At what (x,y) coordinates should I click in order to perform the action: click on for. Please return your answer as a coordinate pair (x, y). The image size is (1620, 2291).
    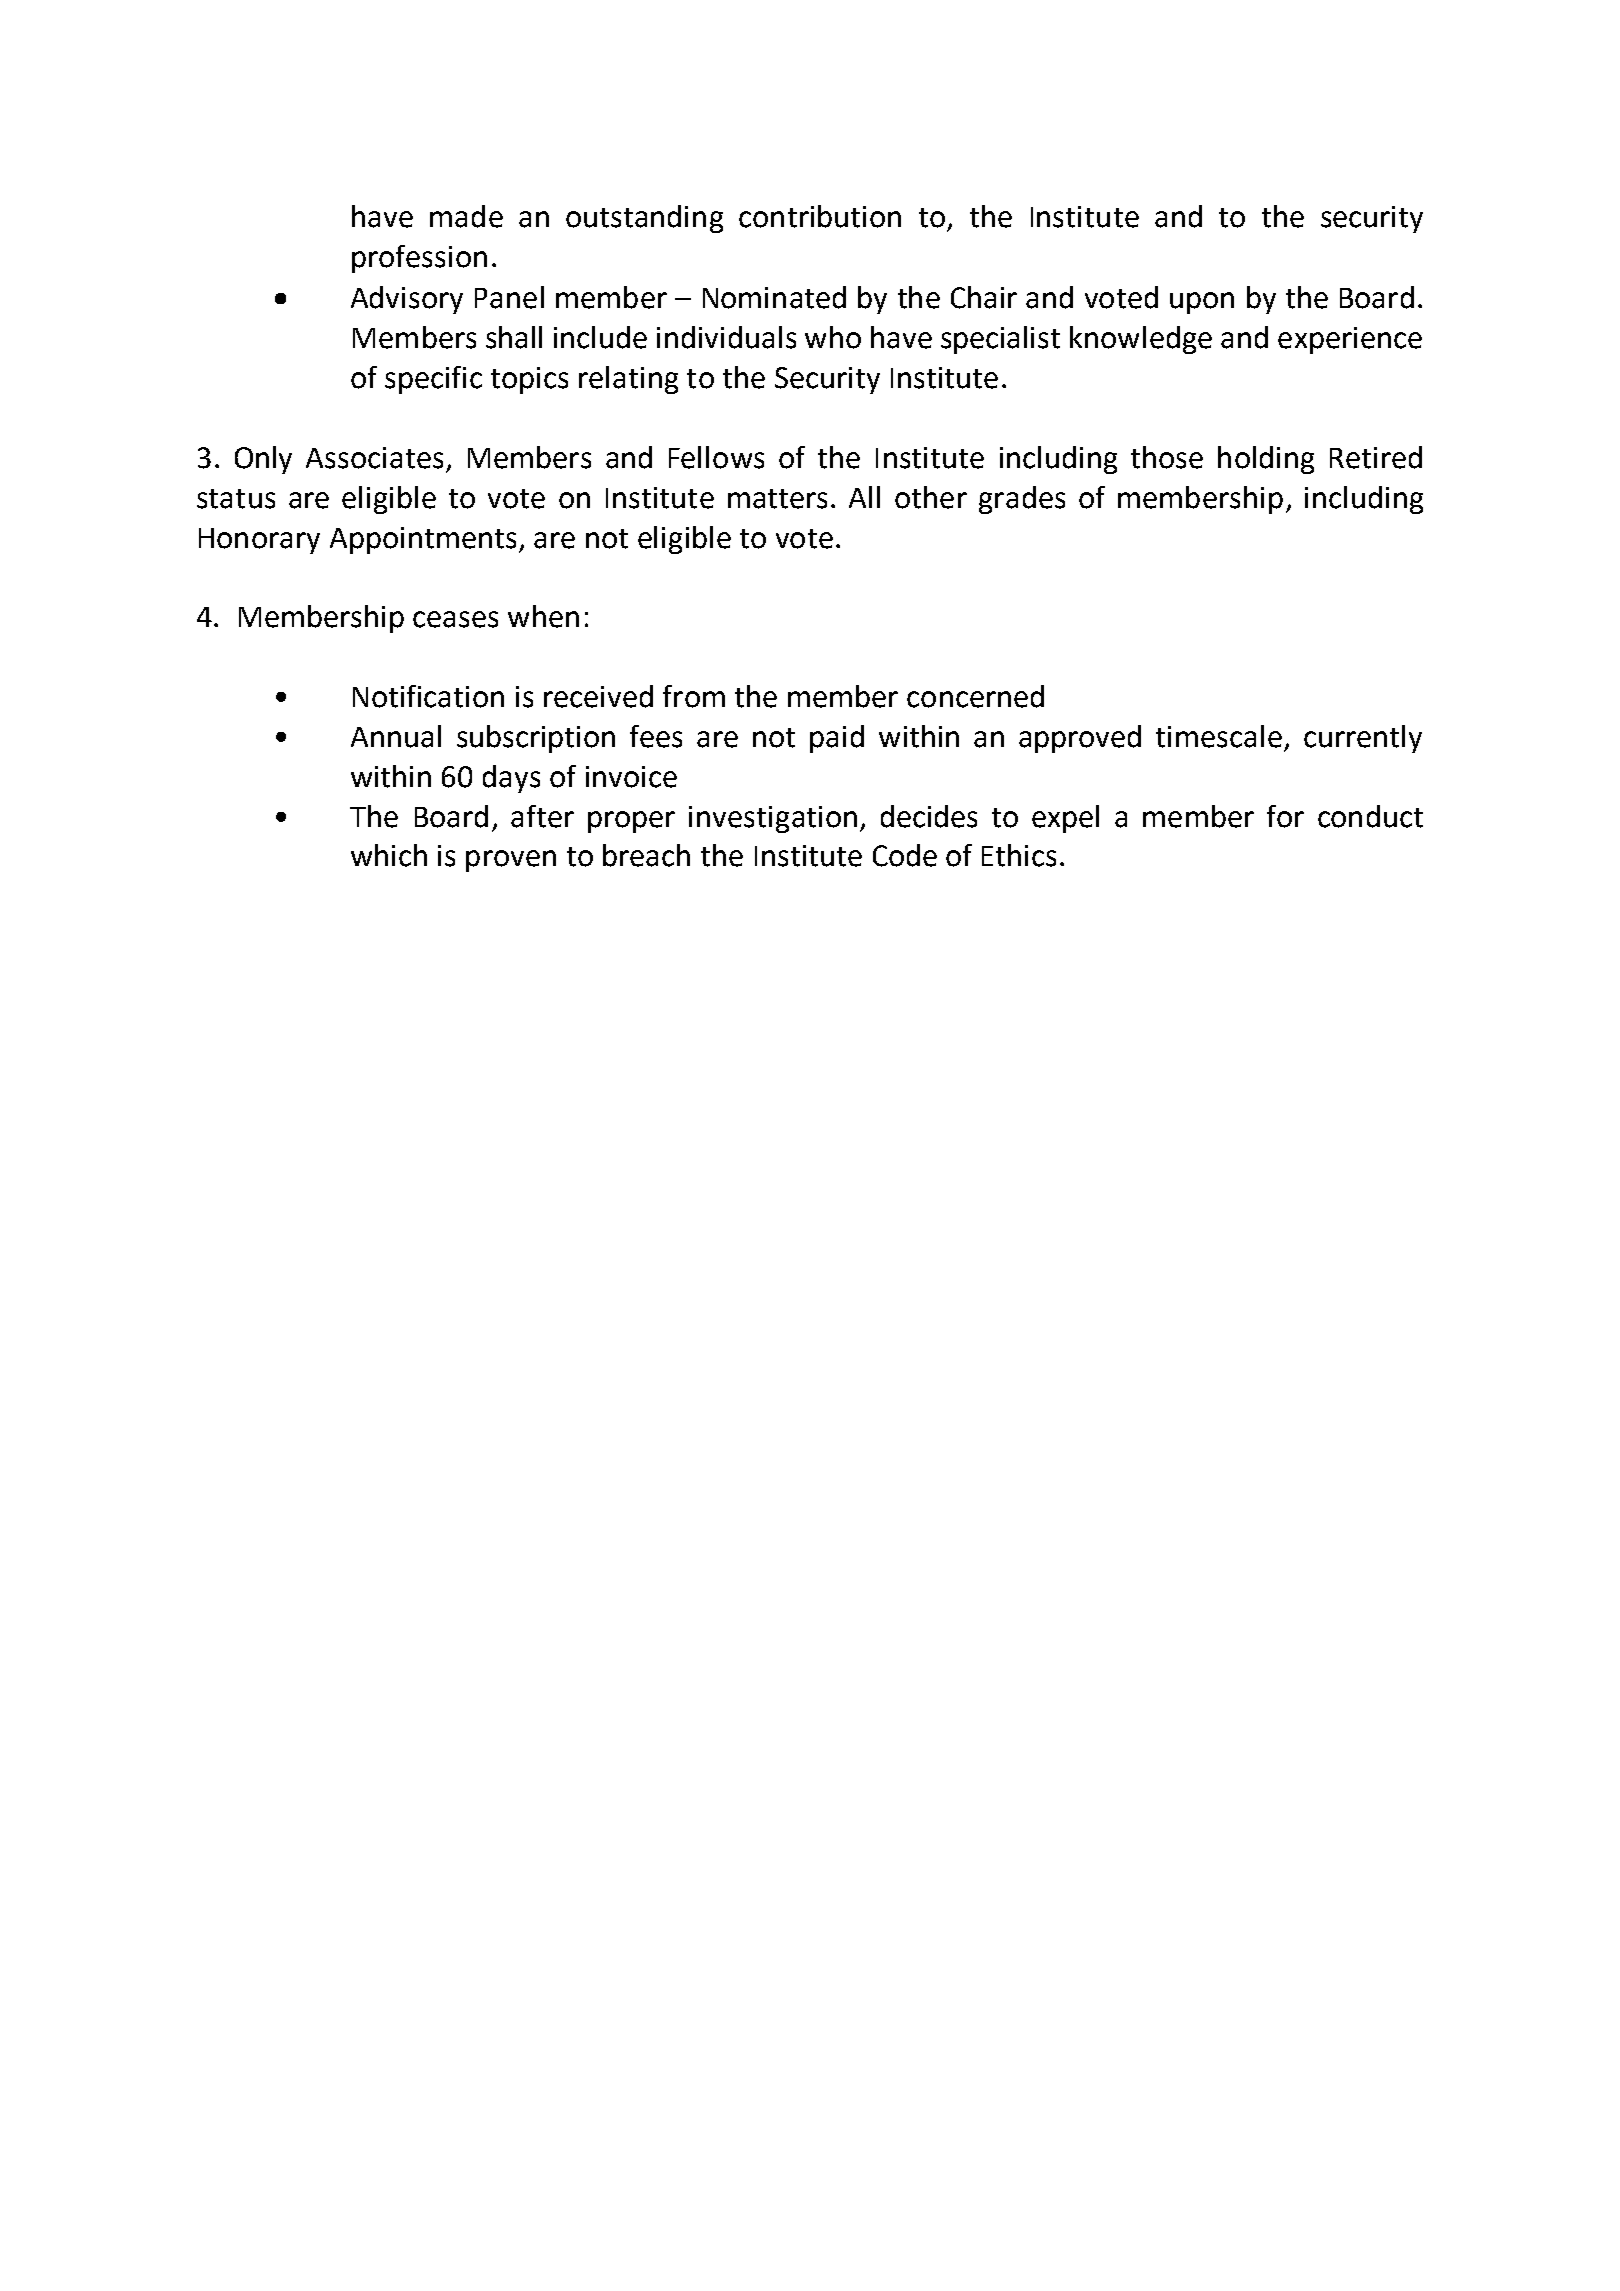
    Looking at the image, I should click on (1285, 816).
